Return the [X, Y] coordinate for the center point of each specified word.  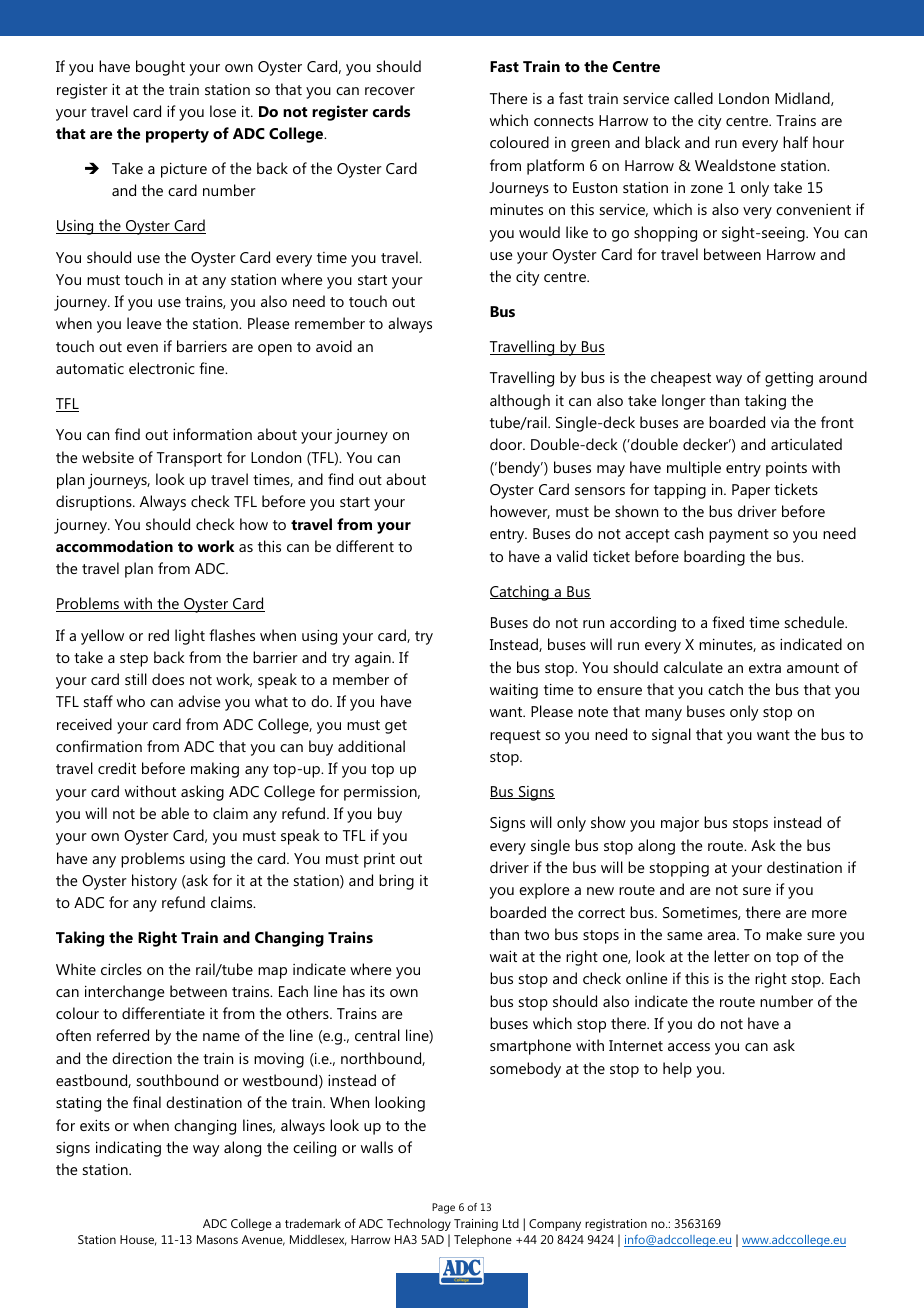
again [374, 659]
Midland [803, 99]
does [168, 679]
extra [765, 668]
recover [390, 91]
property [177, 136]
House [138, 1240]
